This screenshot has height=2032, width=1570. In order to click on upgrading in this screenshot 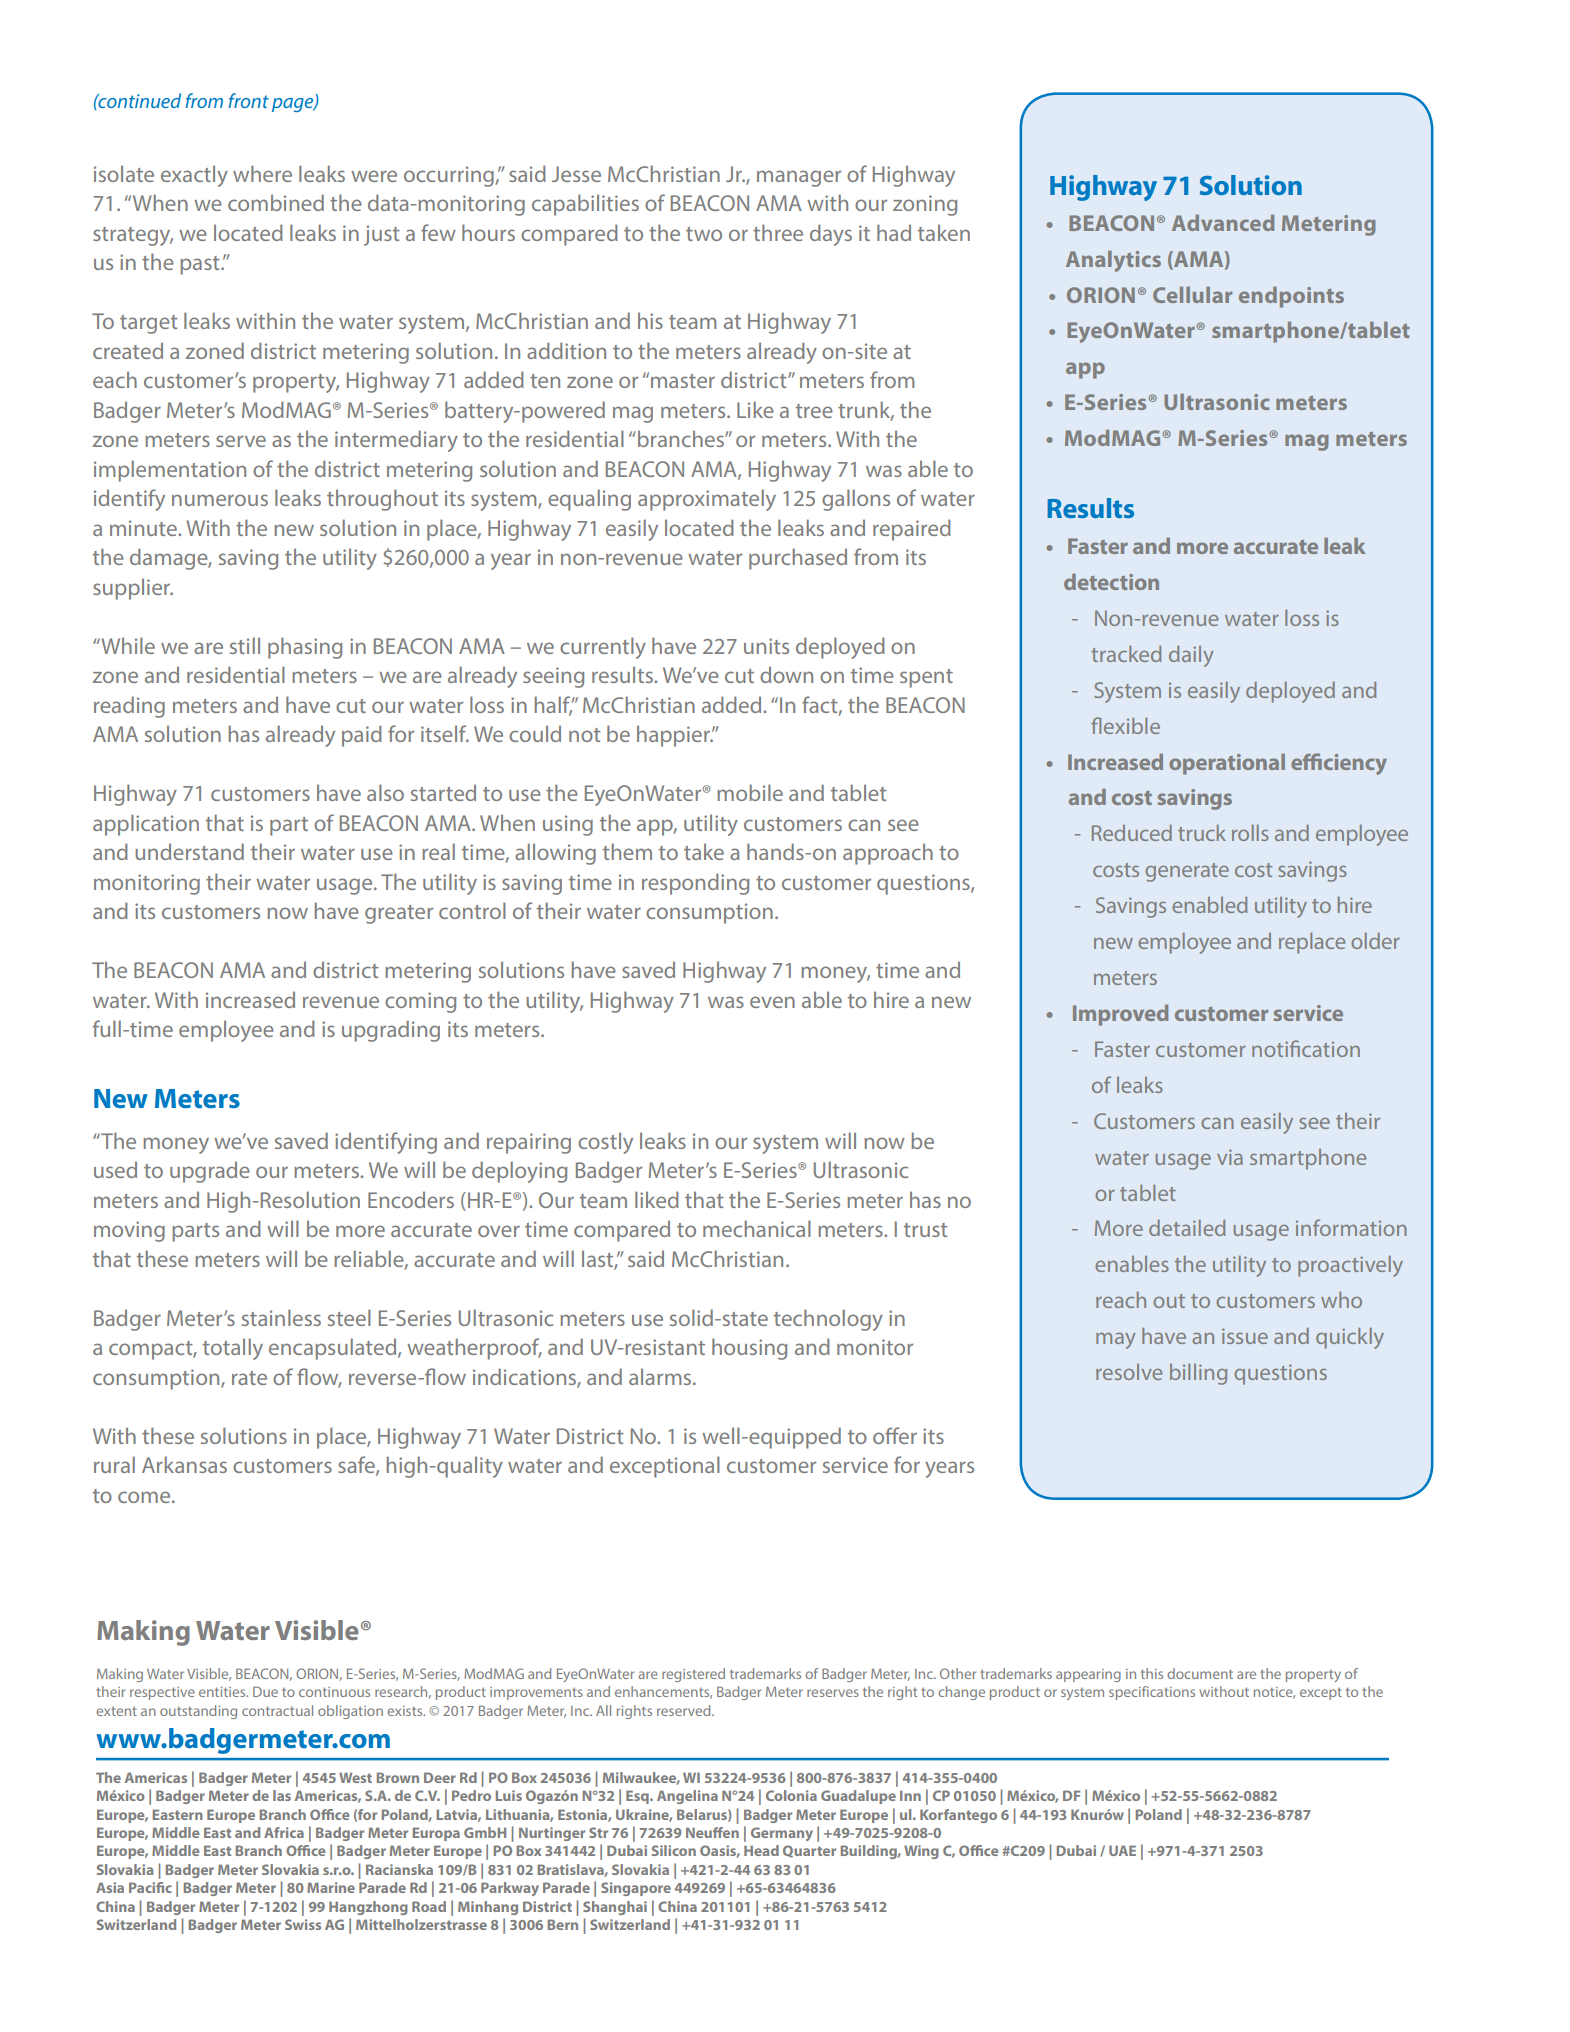, I will do `click(391, 1031)`.
